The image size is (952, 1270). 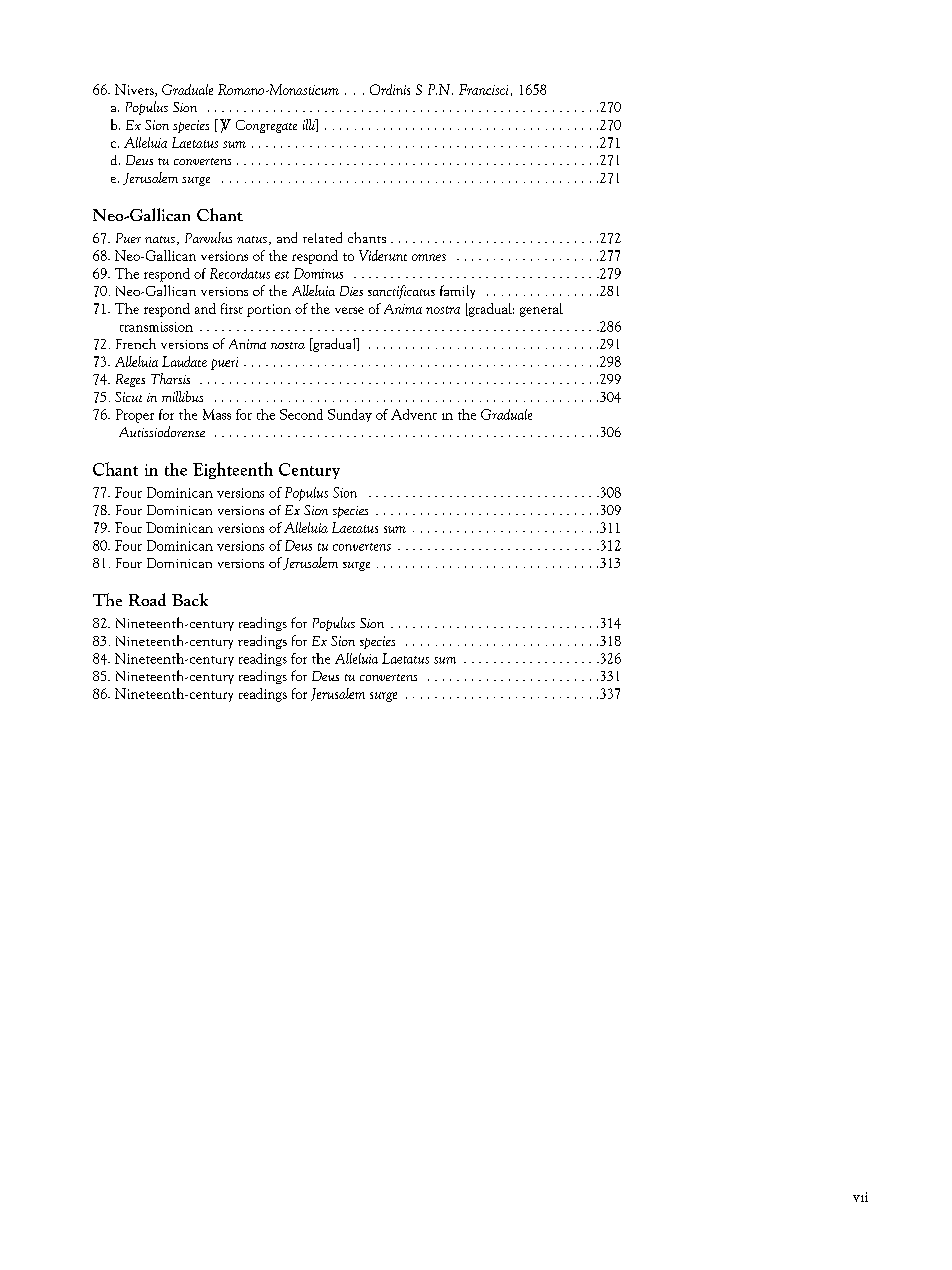 What do you see at coordinates (429, 257) in the document?
I see `omnes` at bounding box center [429, 257].
